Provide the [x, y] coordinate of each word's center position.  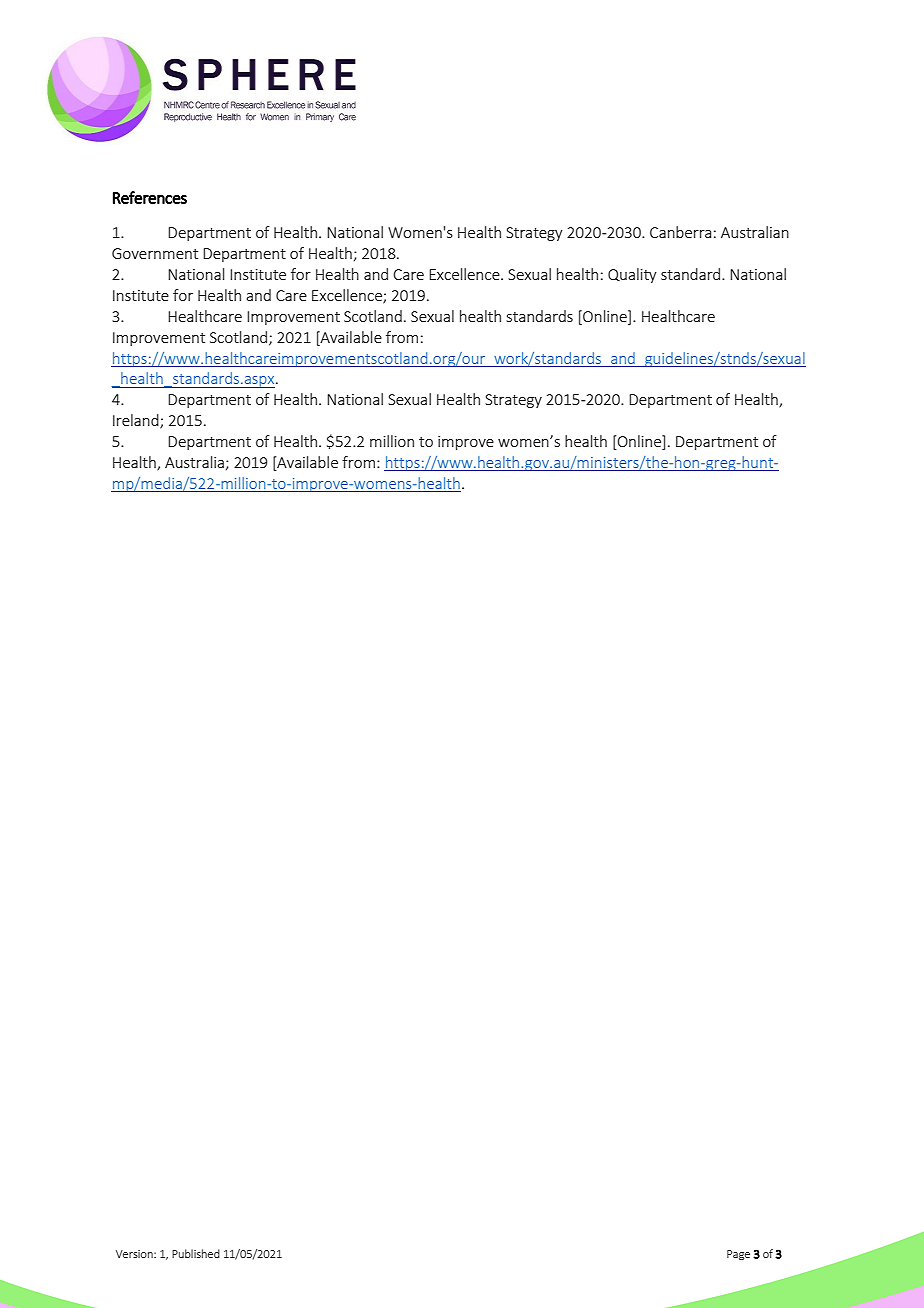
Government [155, 253]
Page [738, 1255]
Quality [632, 275]
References [150, 197]
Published [196, 1253]
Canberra [680, 232]
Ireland [137, 421]
